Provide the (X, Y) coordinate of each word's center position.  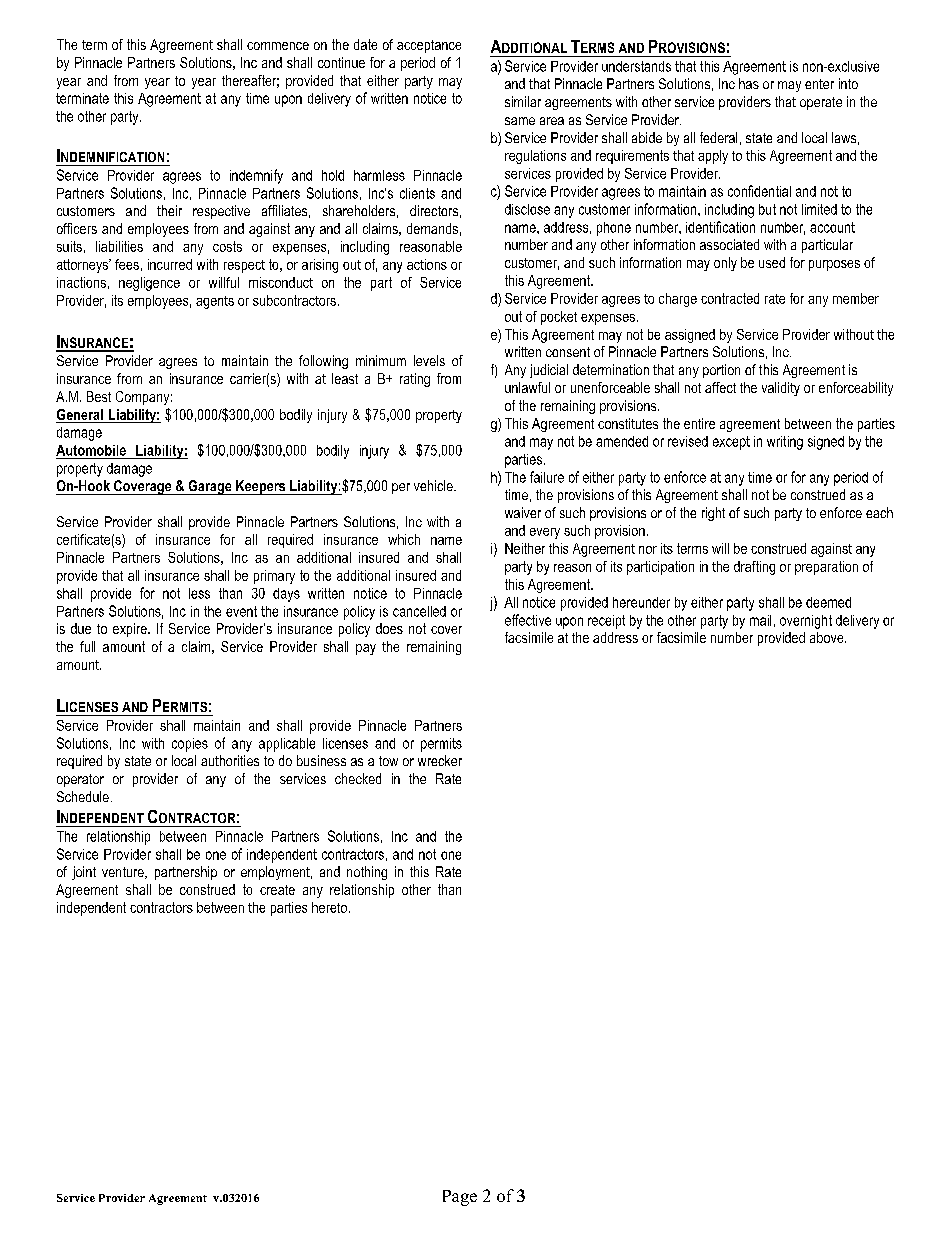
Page (460, 1198)
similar (523, 101)
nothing (367, 873)
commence (278, 46)
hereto (329, 907)
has (749, 83)
